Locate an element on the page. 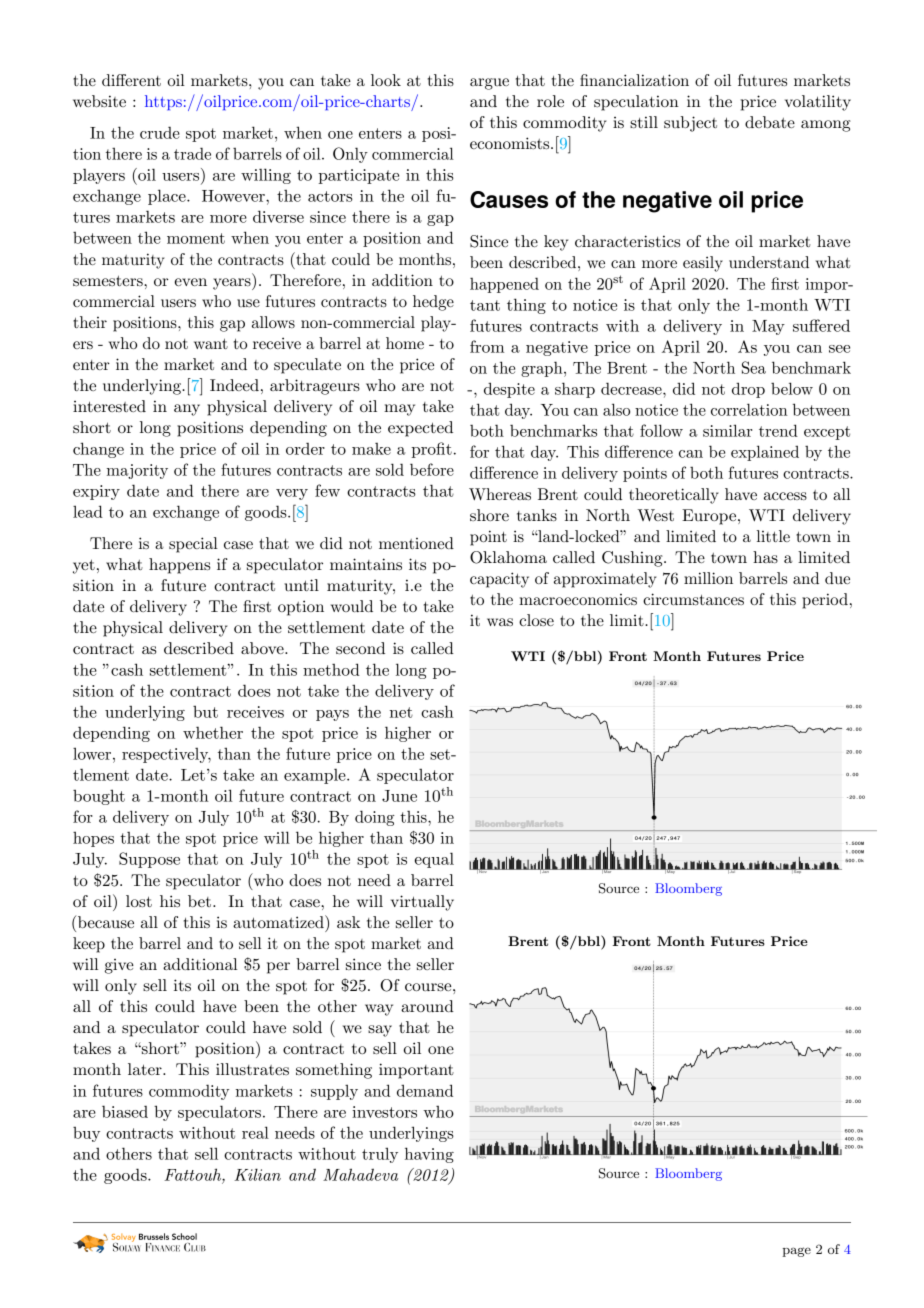 The height and width of the image is (1308, 924). having is located at coordinates (429, 1155).
